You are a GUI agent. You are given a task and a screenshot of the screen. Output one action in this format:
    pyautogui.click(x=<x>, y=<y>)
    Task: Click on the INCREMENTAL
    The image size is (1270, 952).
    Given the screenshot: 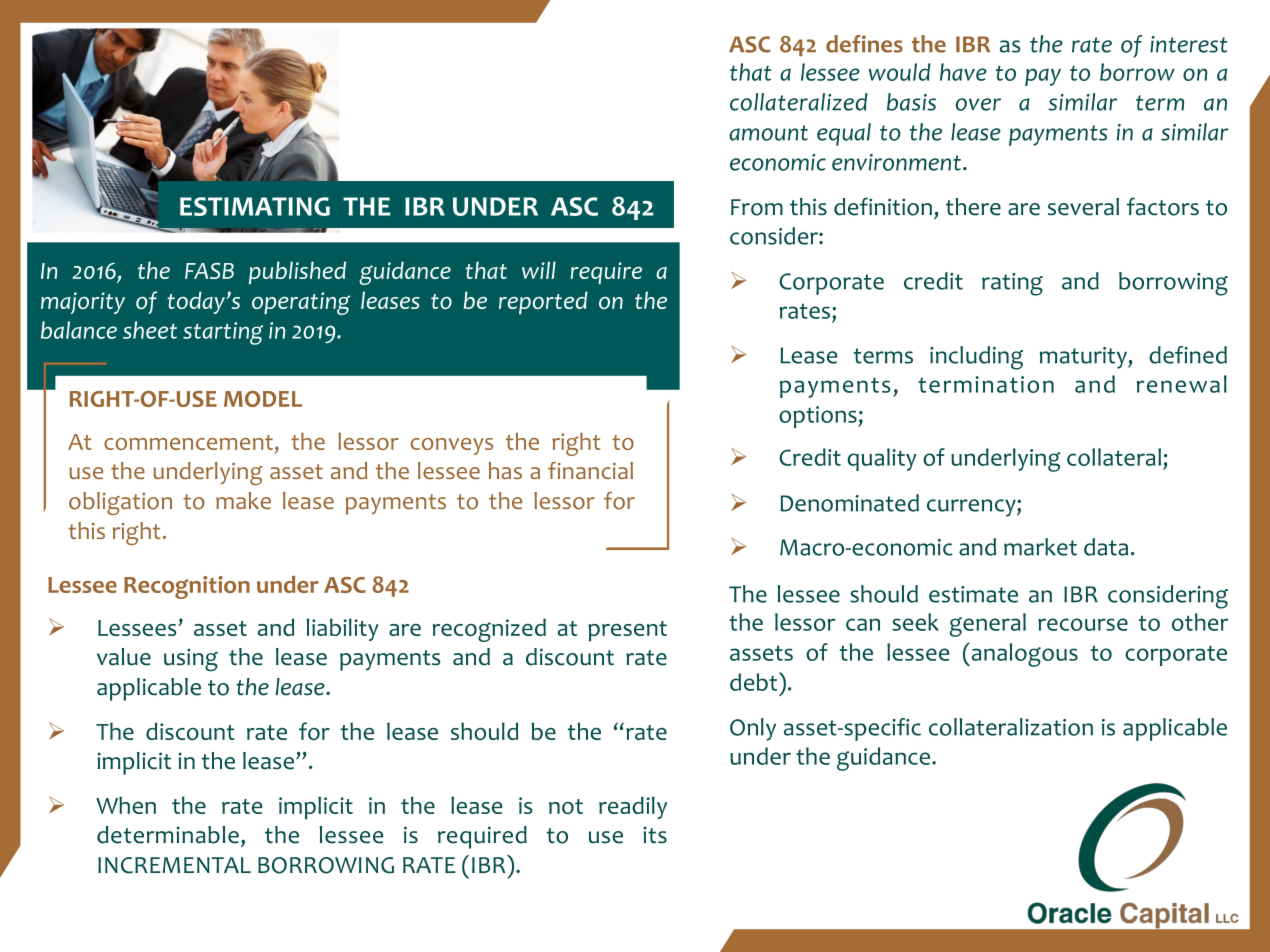 What is the action you would take?
    pyautogui.click(x=174, y=865)
